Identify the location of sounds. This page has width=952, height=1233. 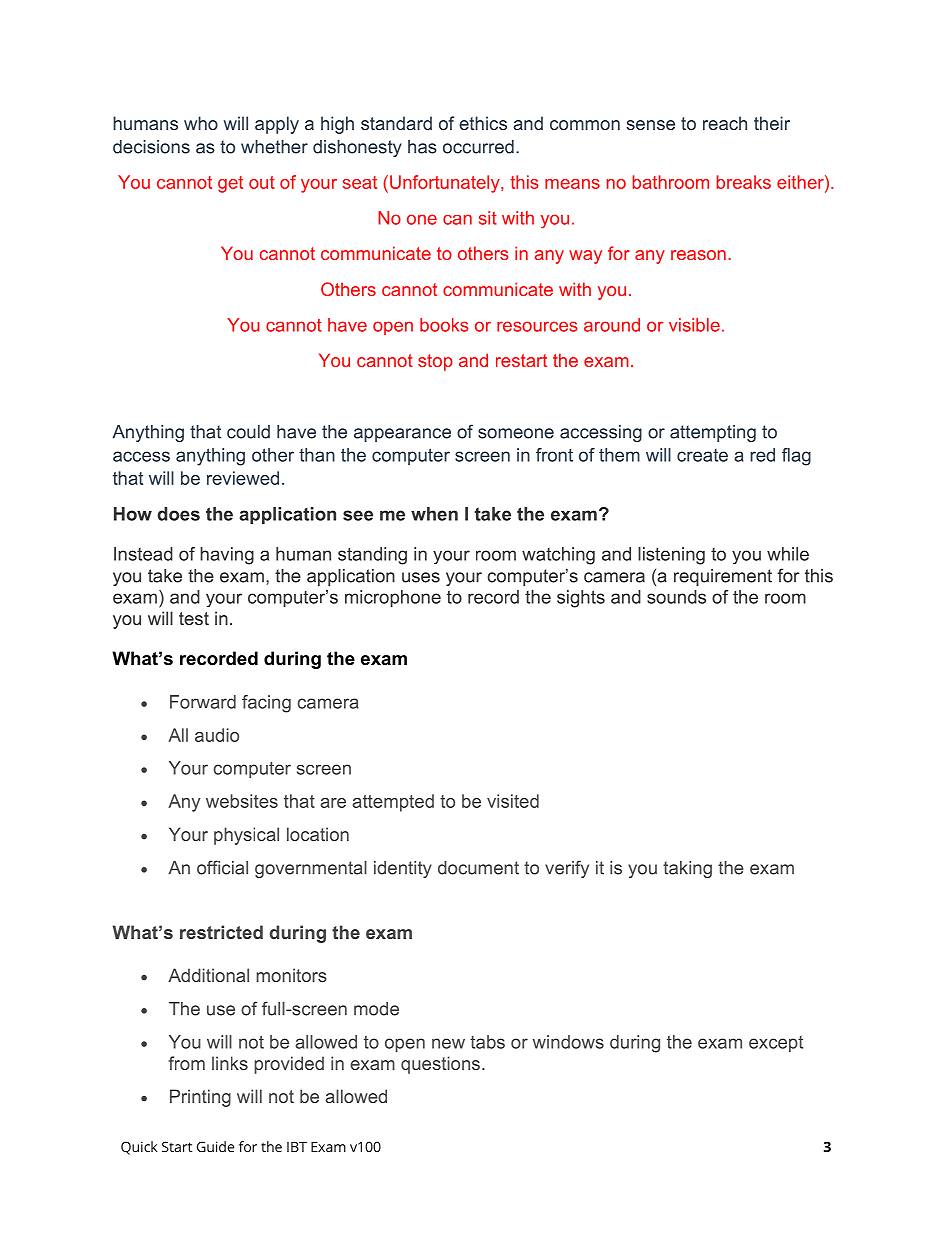
(676, 597).
